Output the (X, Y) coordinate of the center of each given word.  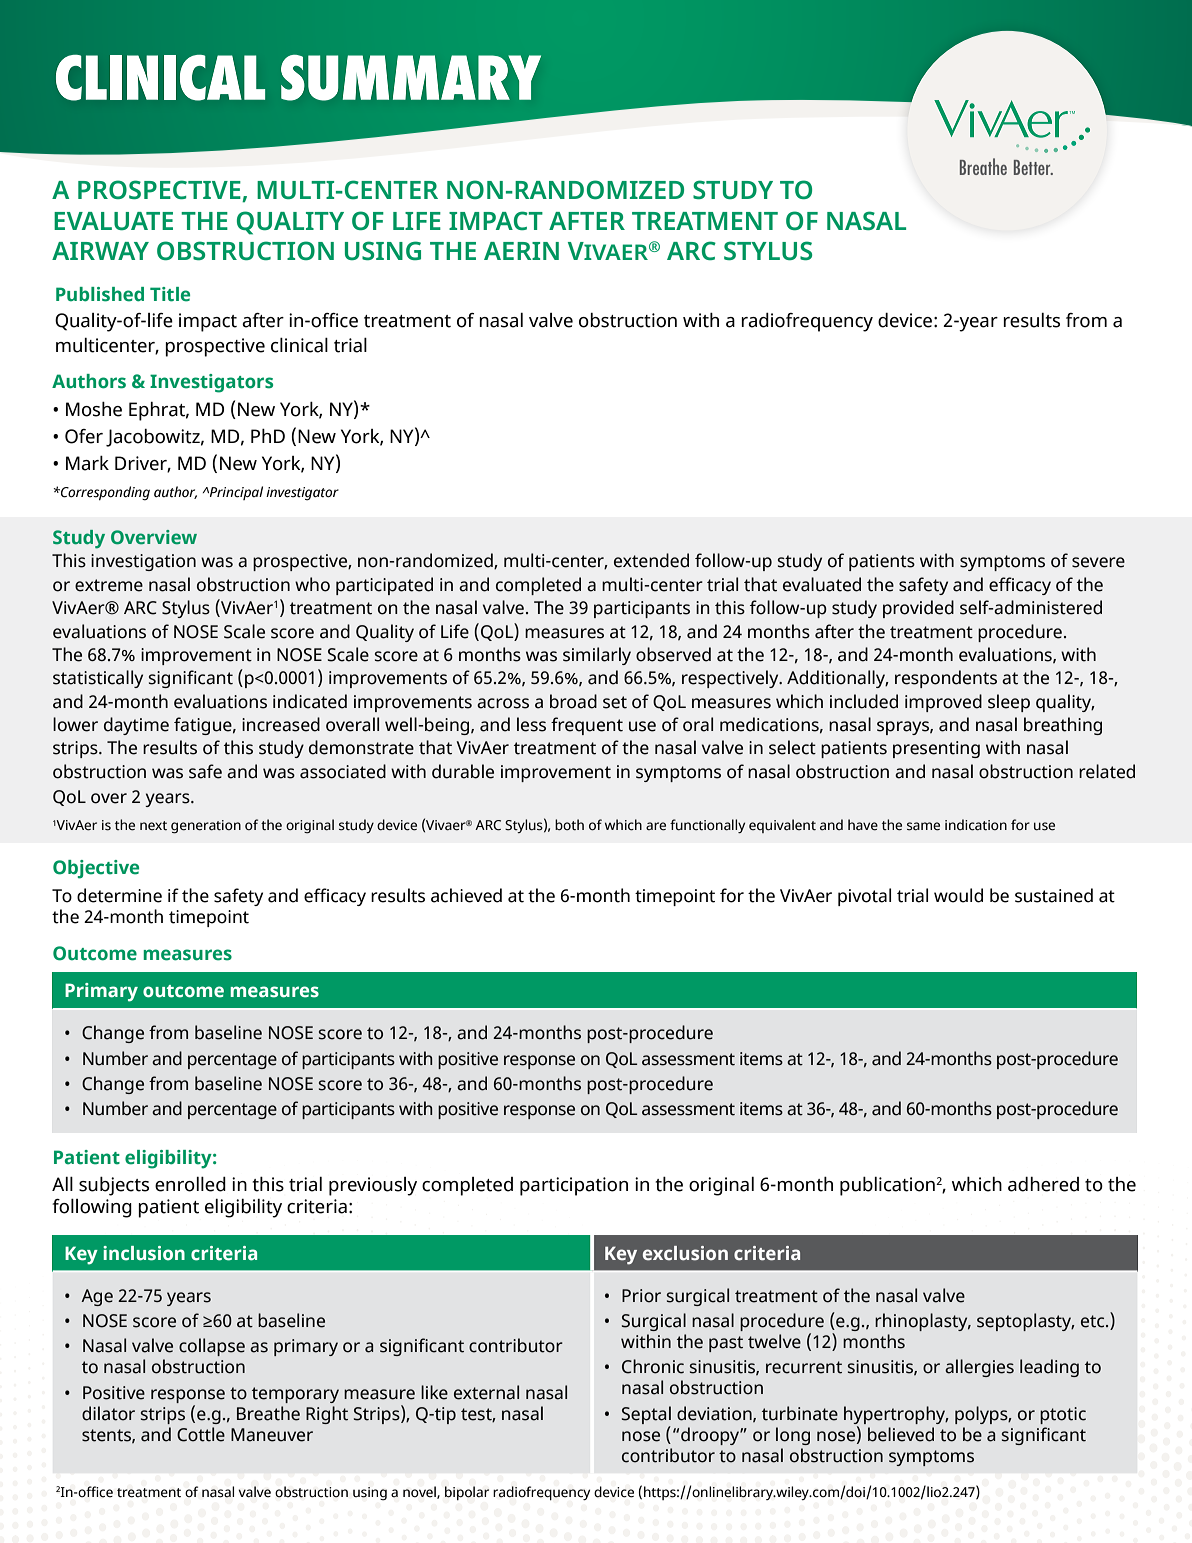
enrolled (190, 1184)
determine (119, 895)
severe (1098, 562)
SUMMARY (411, 78)
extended (651, 560)
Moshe (94, 409)
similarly (597, 656)
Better (1033, 167)
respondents (946, 679)
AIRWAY (100, 251)
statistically (98, 679)
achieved (466, 895)
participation (574, 1186)
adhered (1043, 1184)
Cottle (201, 1434)
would (958, 895)
